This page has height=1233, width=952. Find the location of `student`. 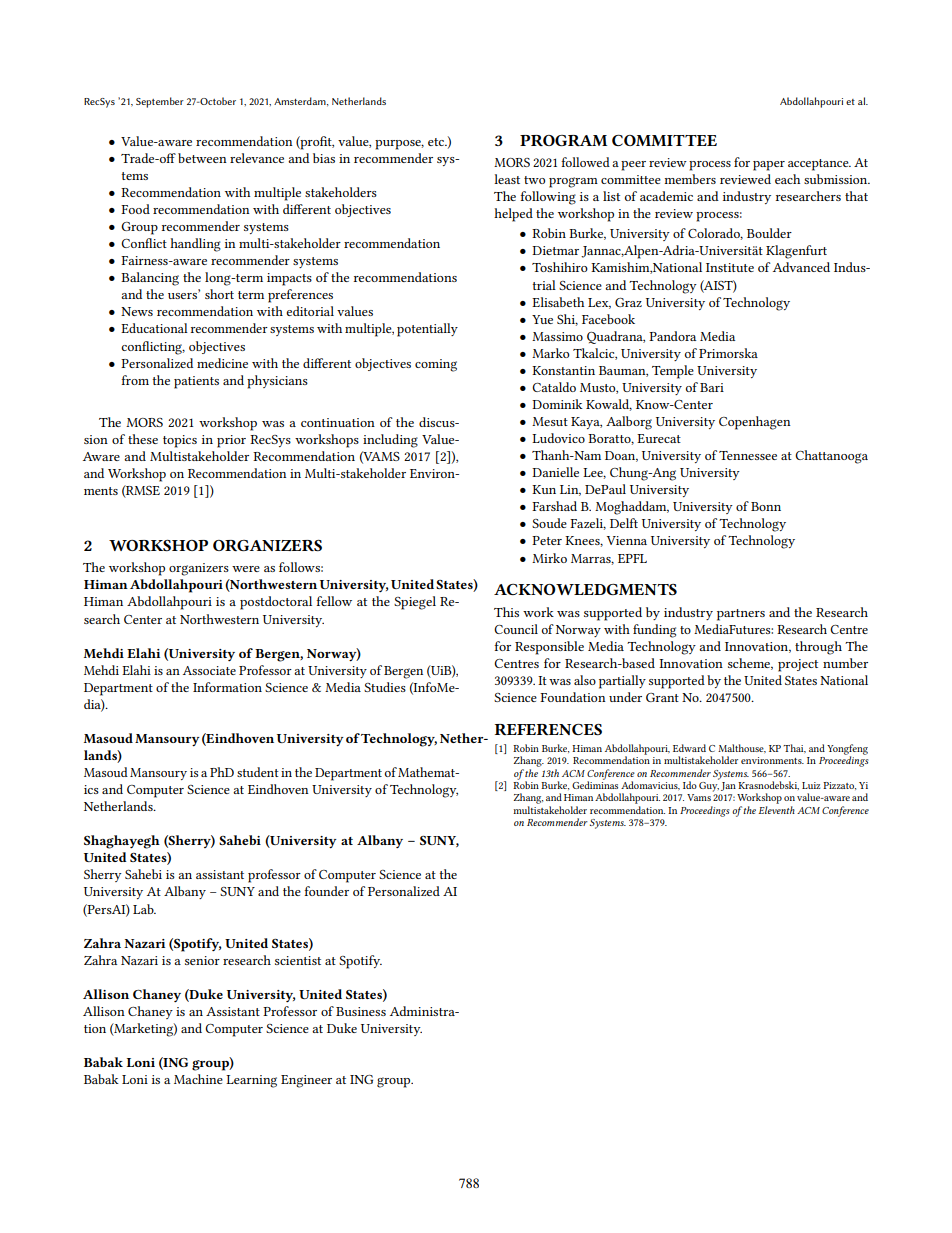

student is located at coordinates (258, 772).
